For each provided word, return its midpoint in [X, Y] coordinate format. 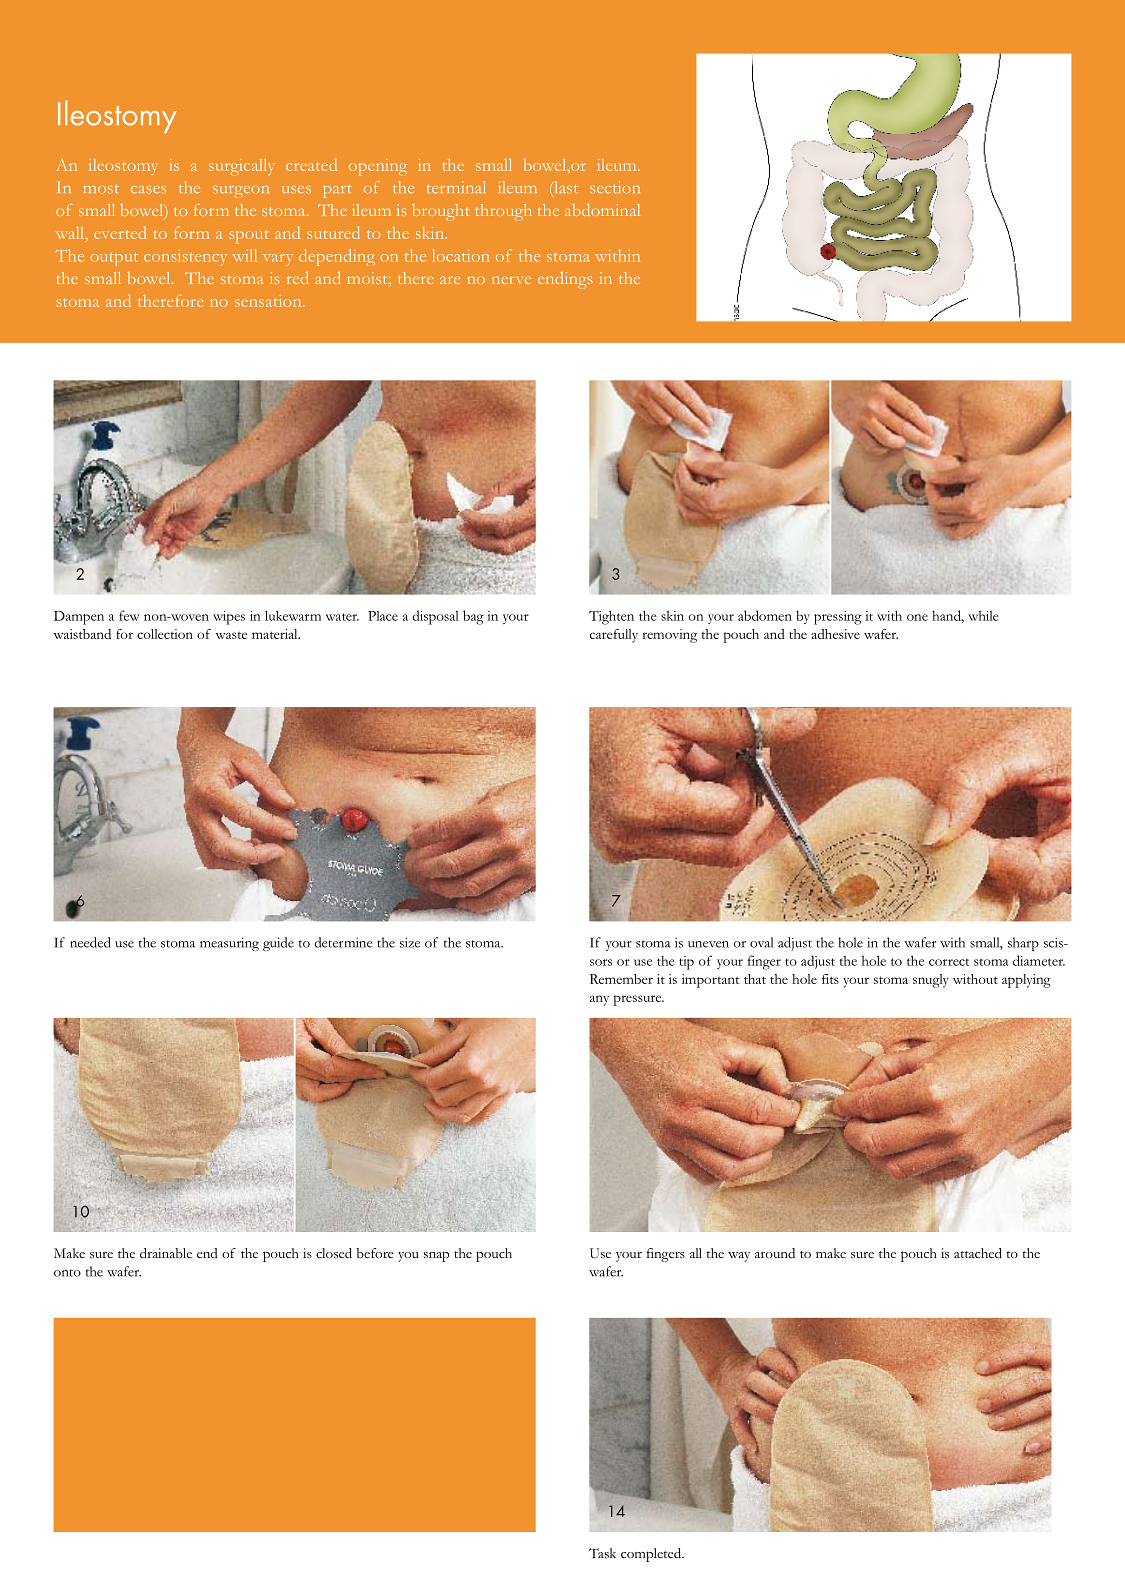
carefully [614, 636]
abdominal [602, 210]
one [917, 617]
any [599, 1000]
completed [652, 1555]
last [565, 188]
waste [231, 635]
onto [67, 1273]
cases [148, 190]
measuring [229, 944]
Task [602, 1553]
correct [949, 962]
